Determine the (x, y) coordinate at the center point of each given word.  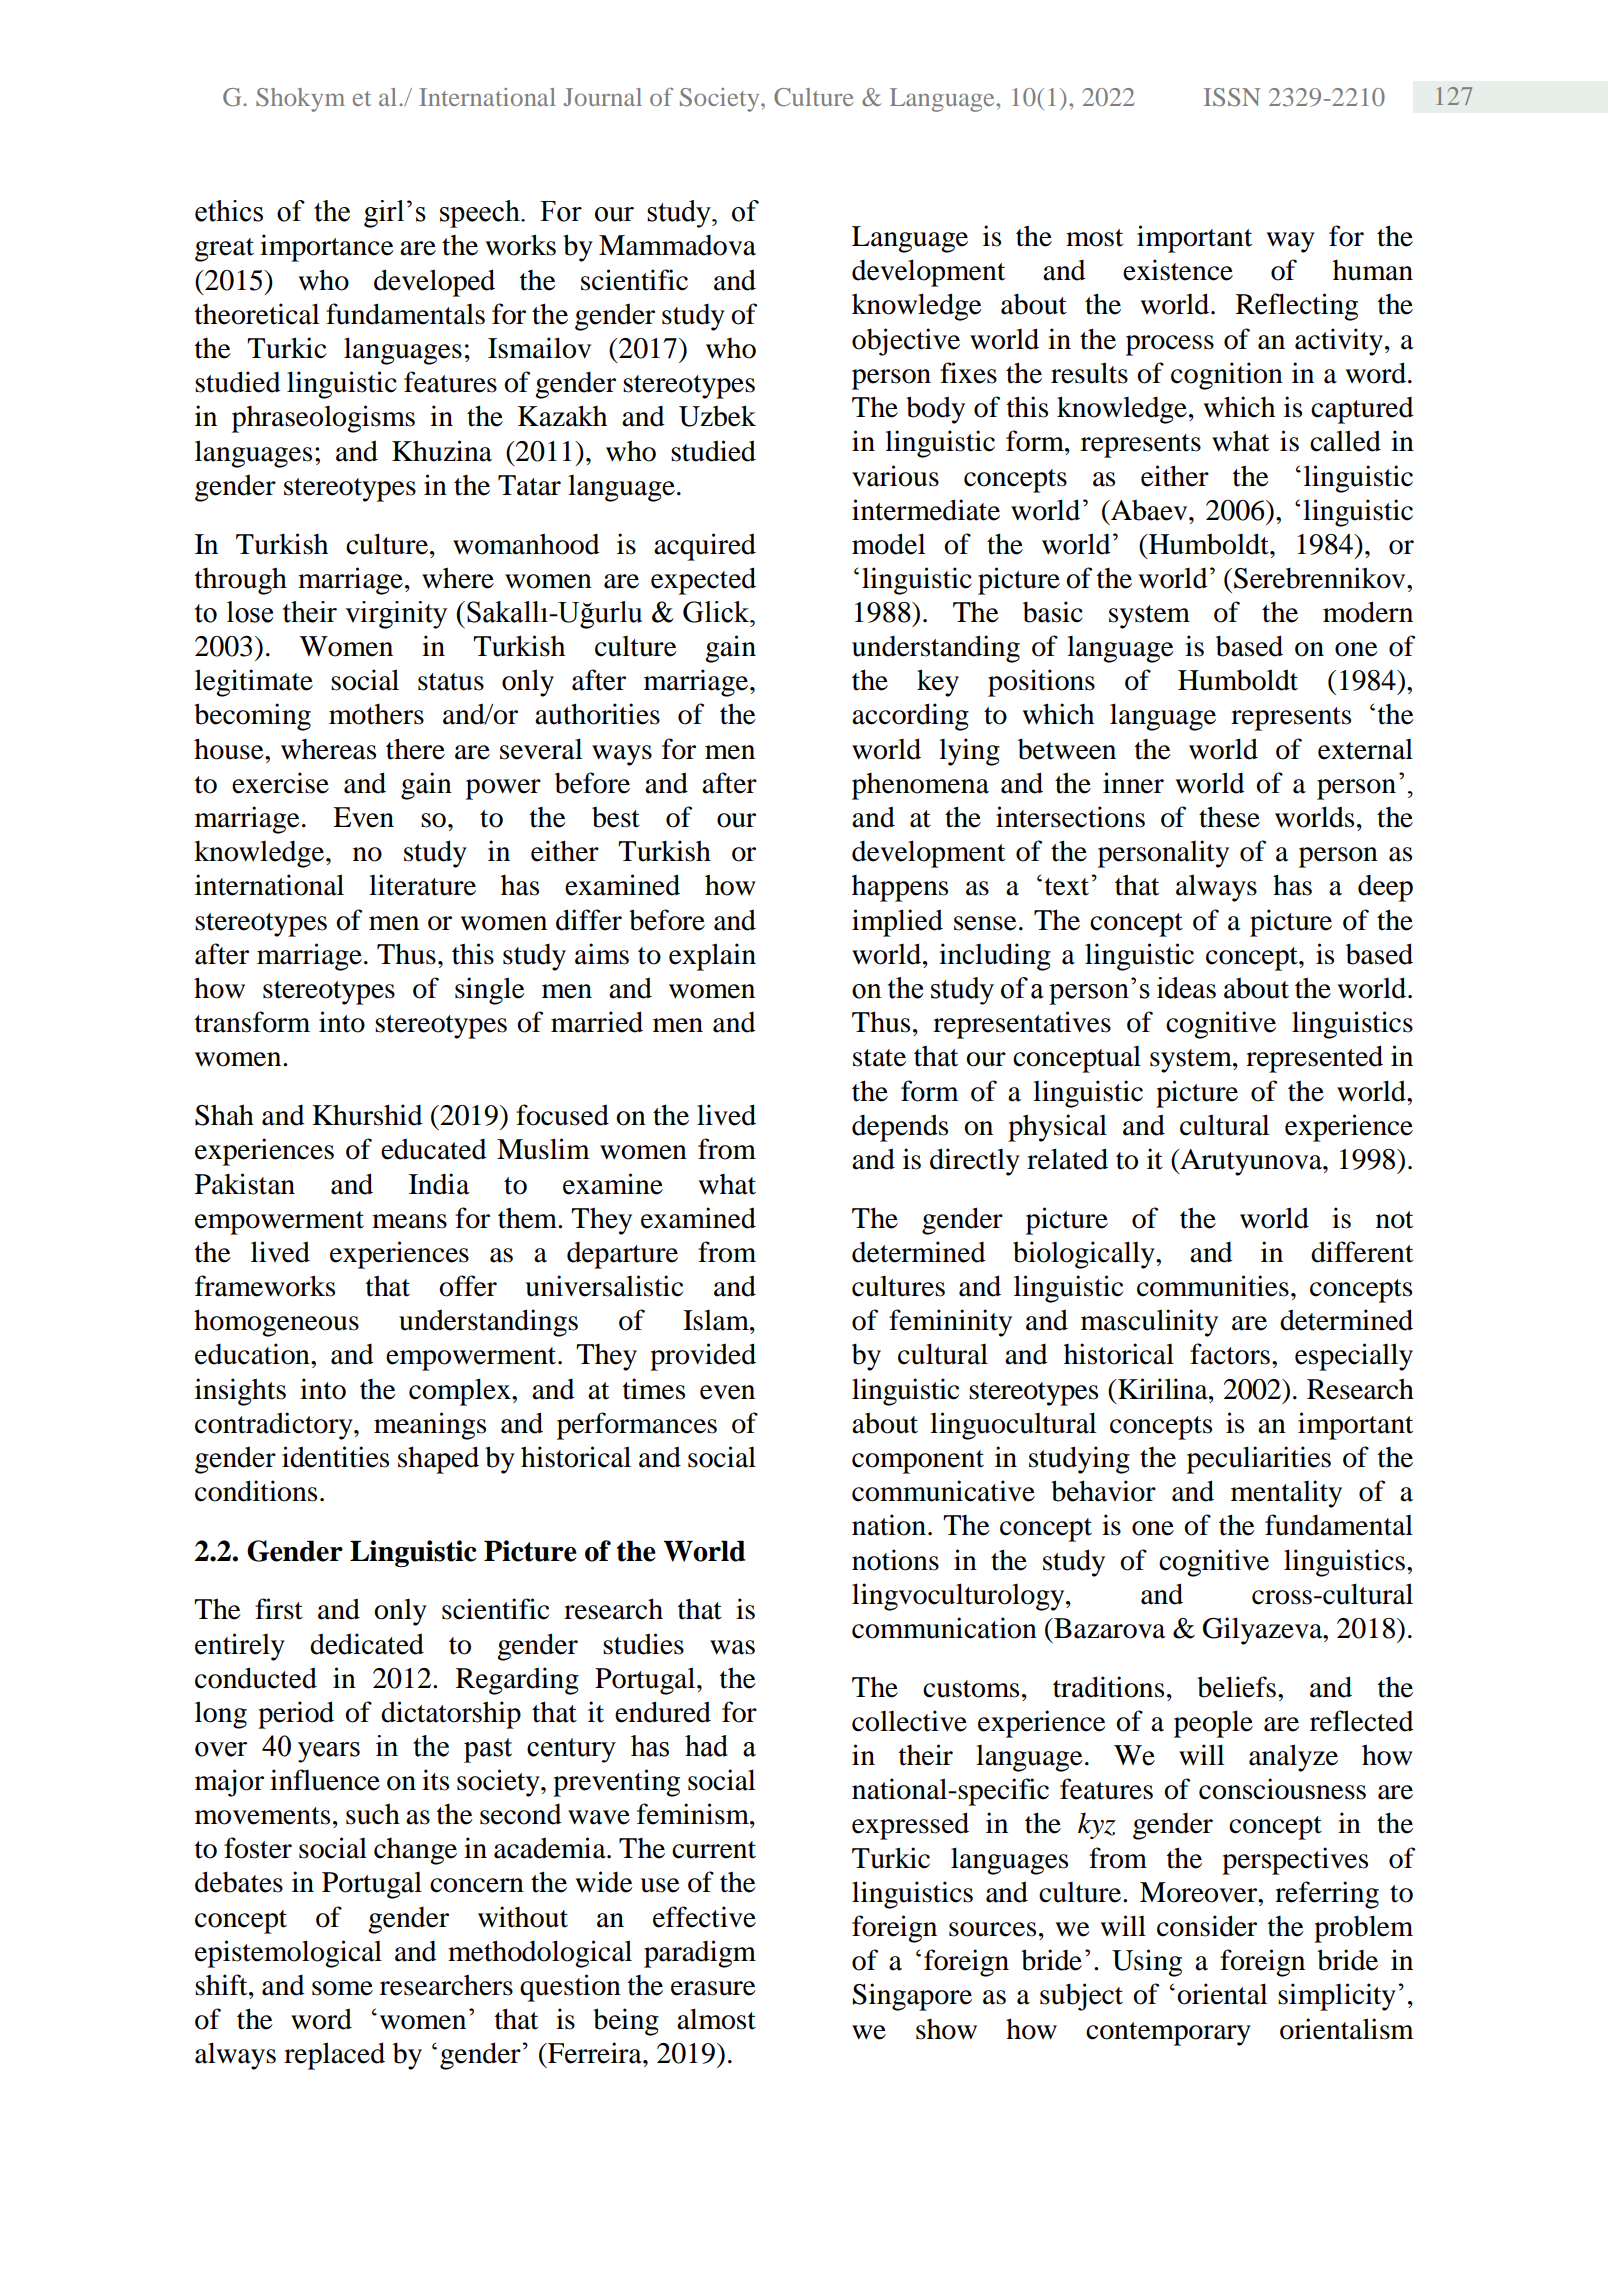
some (342, 1988)
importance (327, 248)
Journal (603, 97)
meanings (430, 1426)
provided (703, 1357)
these (1229, 817)
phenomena (920, 786)
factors (1230, 1354)
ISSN (1232, 97)
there (415, 749)
